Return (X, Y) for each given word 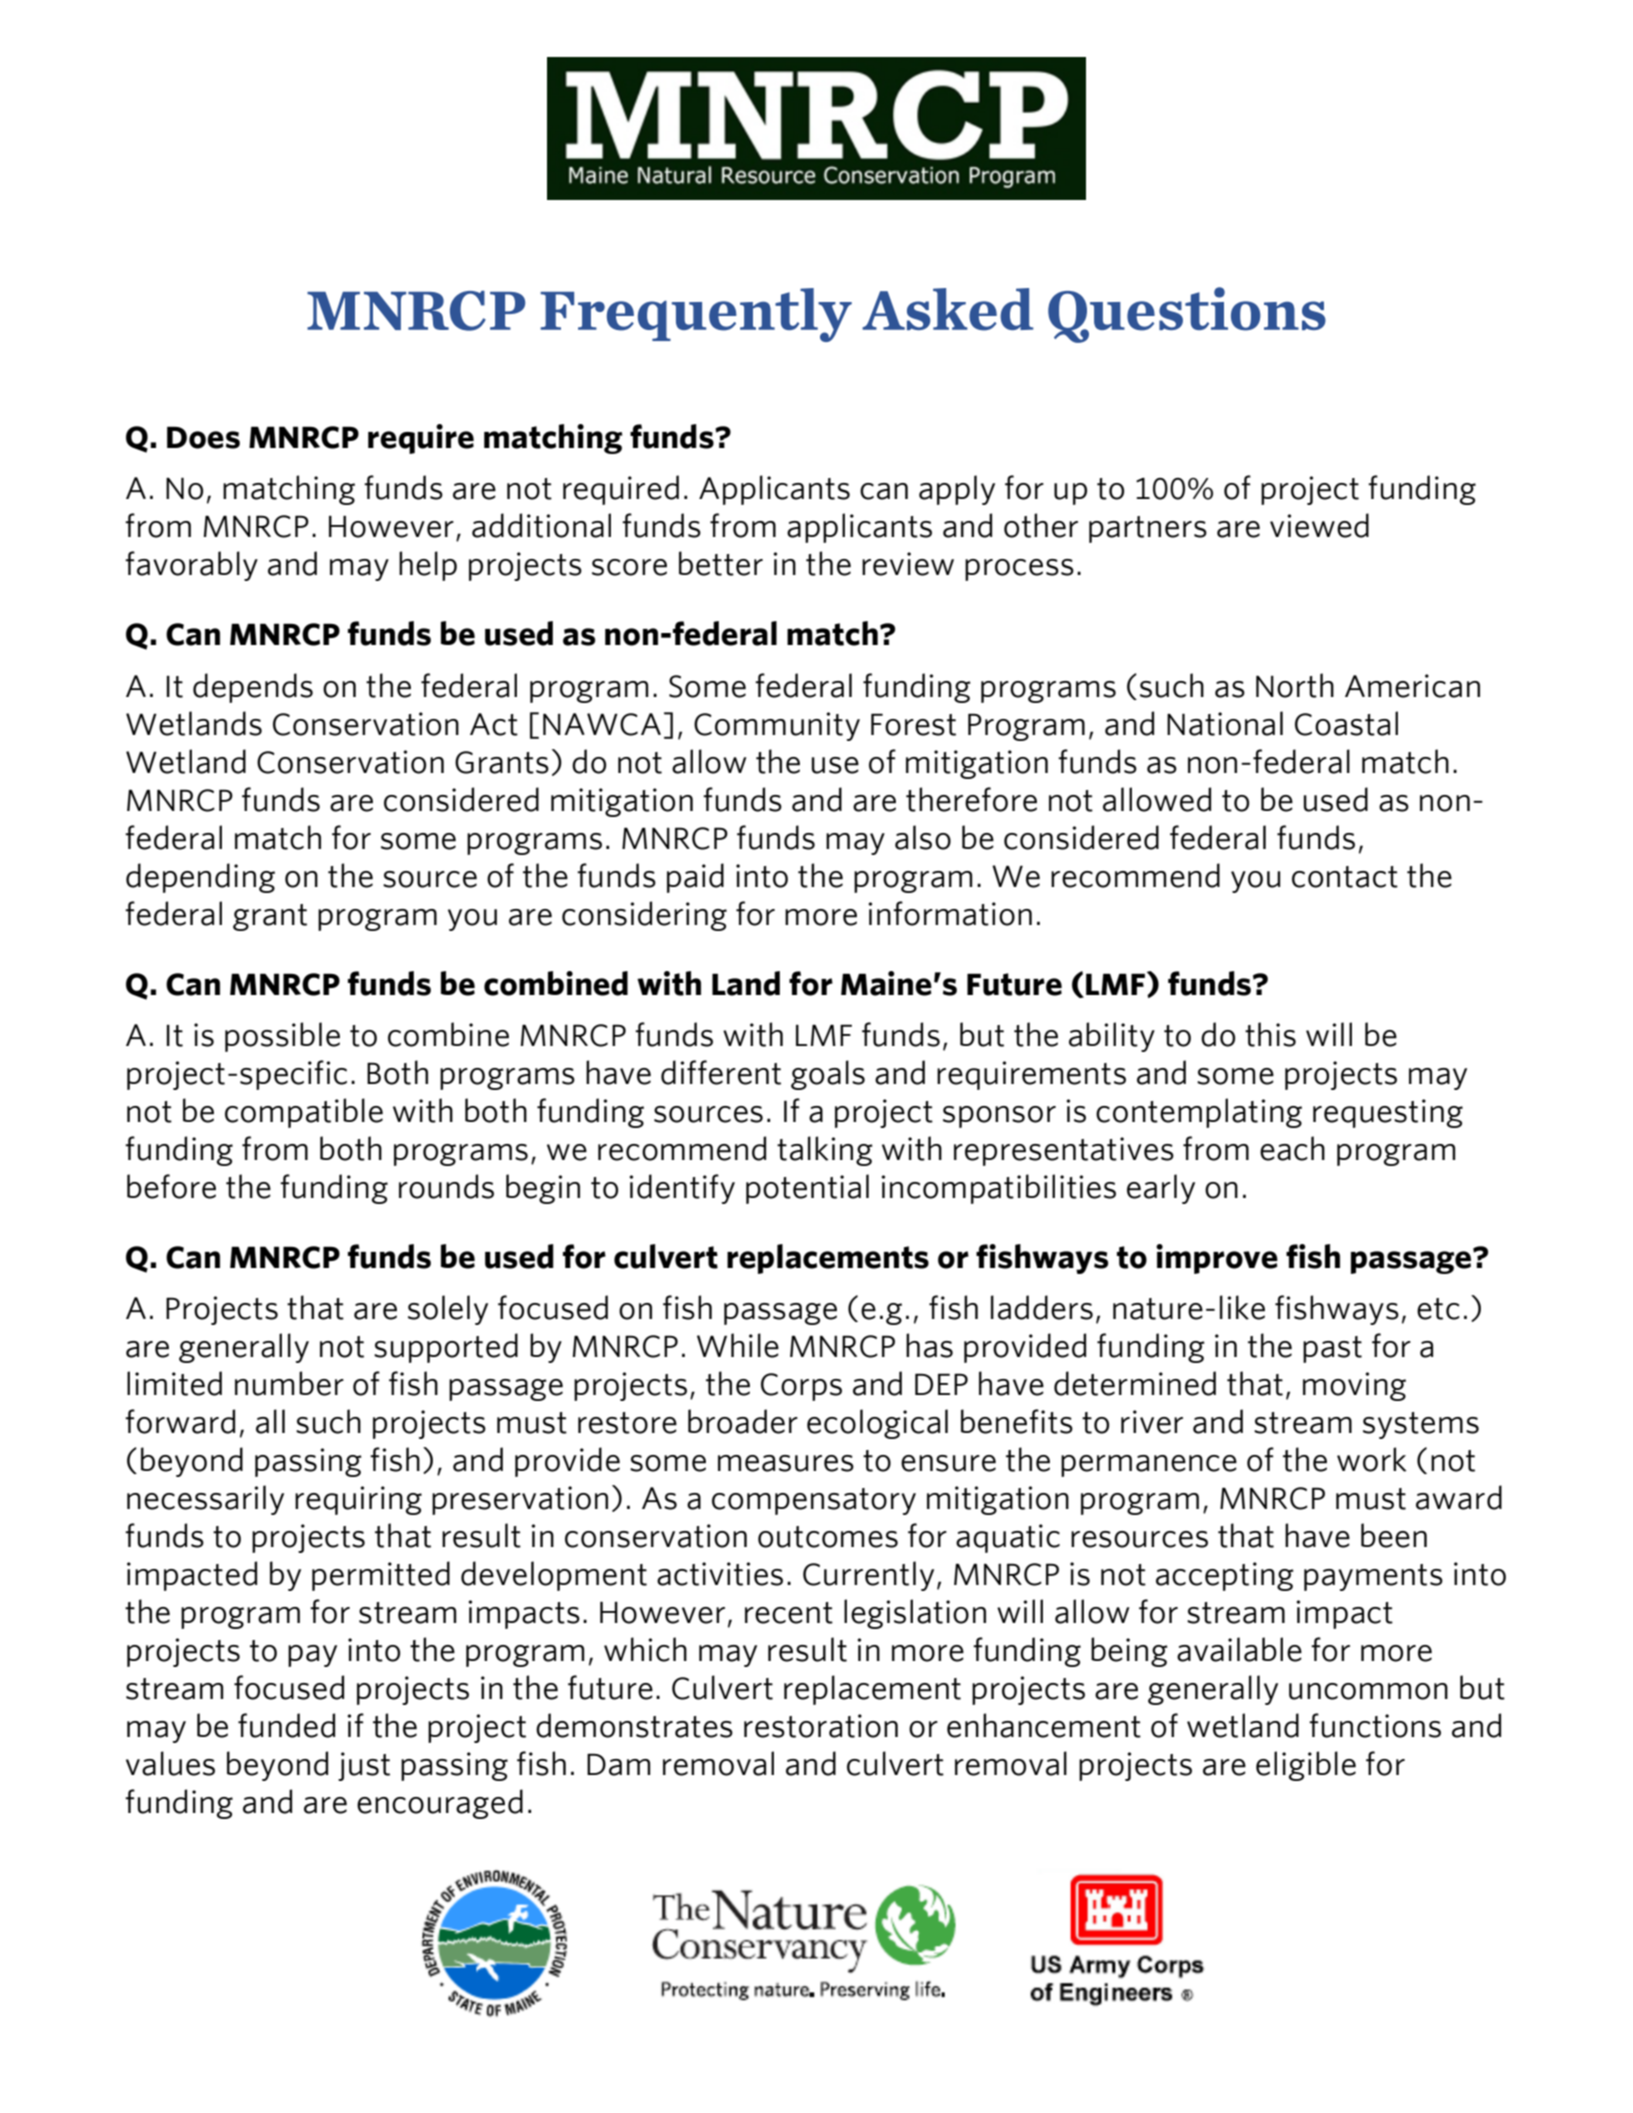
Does (203, 437)
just (364, 1766)
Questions (1187, 315)
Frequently (696, 315)
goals (828, 1075)
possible (282, 1037)
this (1270, 1034)
